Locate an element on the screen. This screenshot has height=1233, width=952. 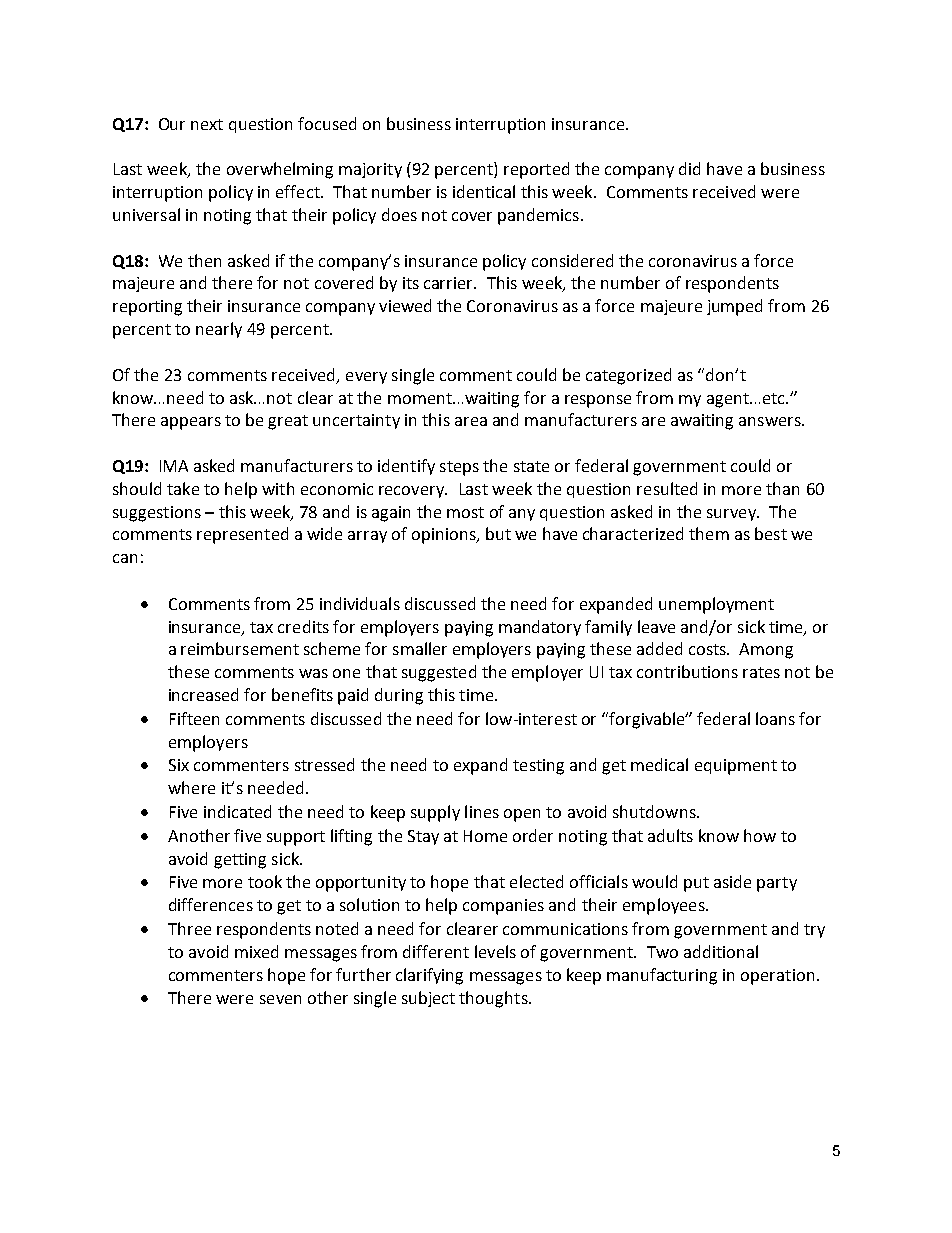
opinions is located at coordinates (445, 536).
